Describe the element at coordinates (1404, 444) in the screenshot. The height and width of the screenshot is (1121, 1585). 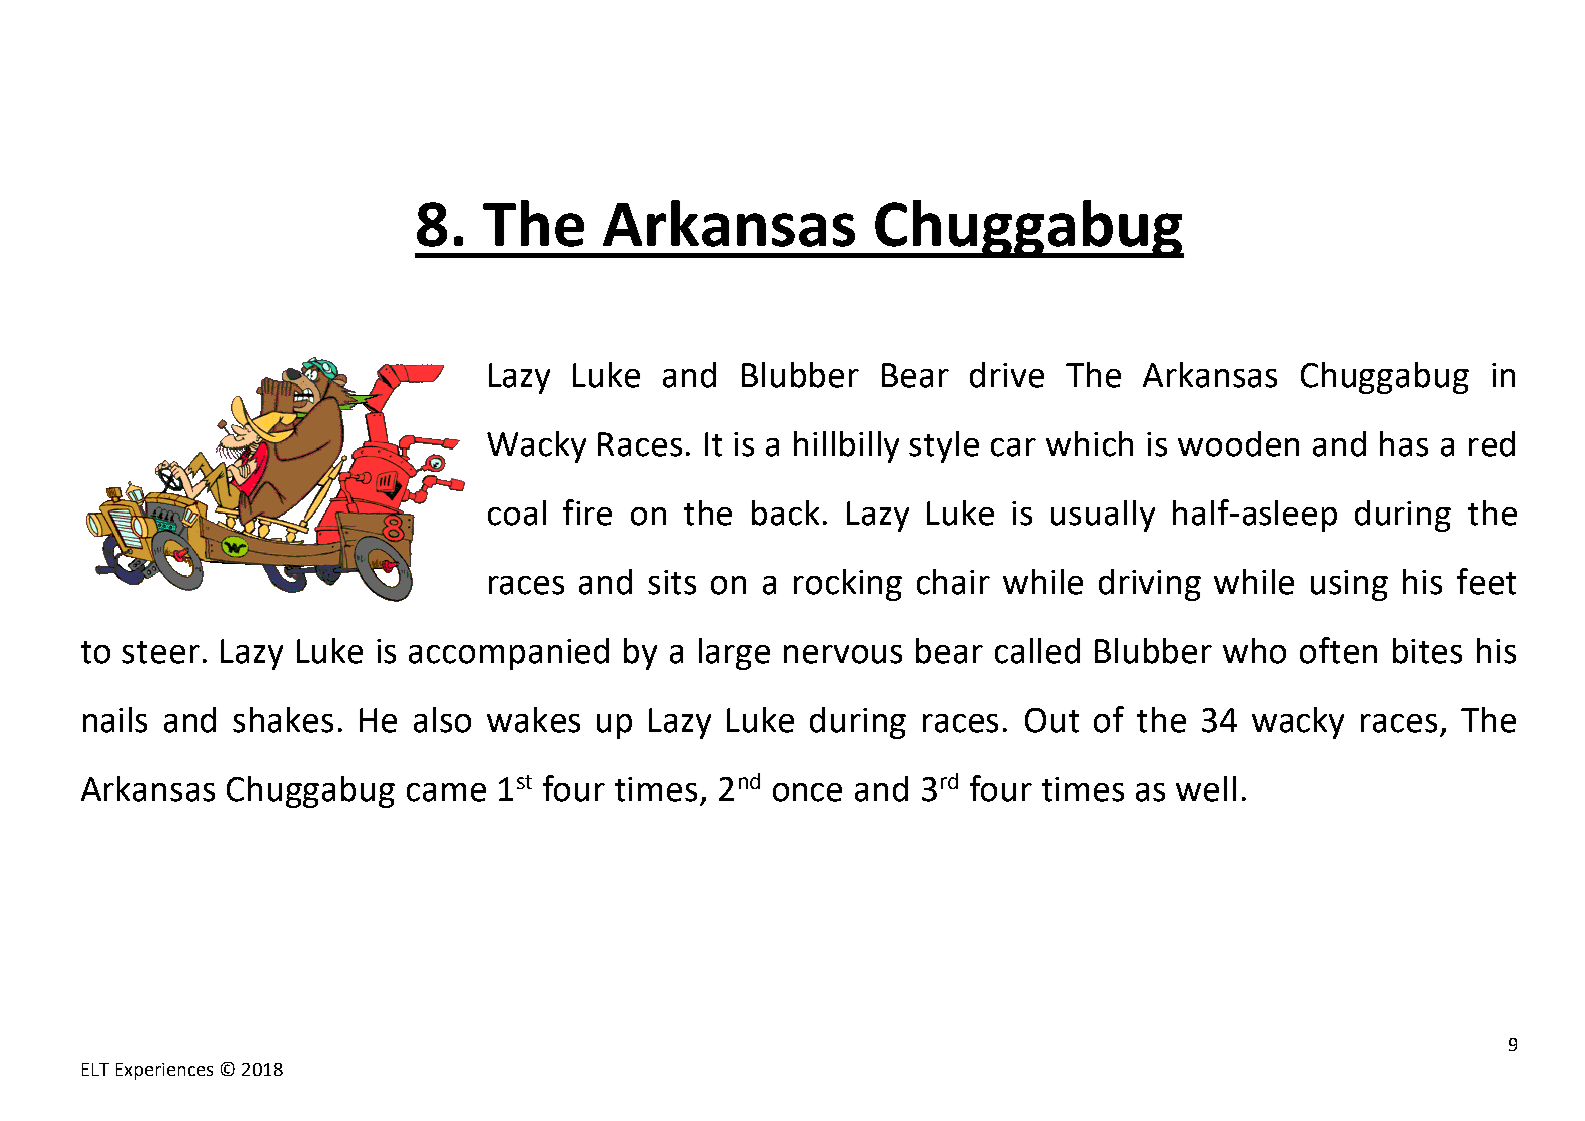
I see `has` at that location.
